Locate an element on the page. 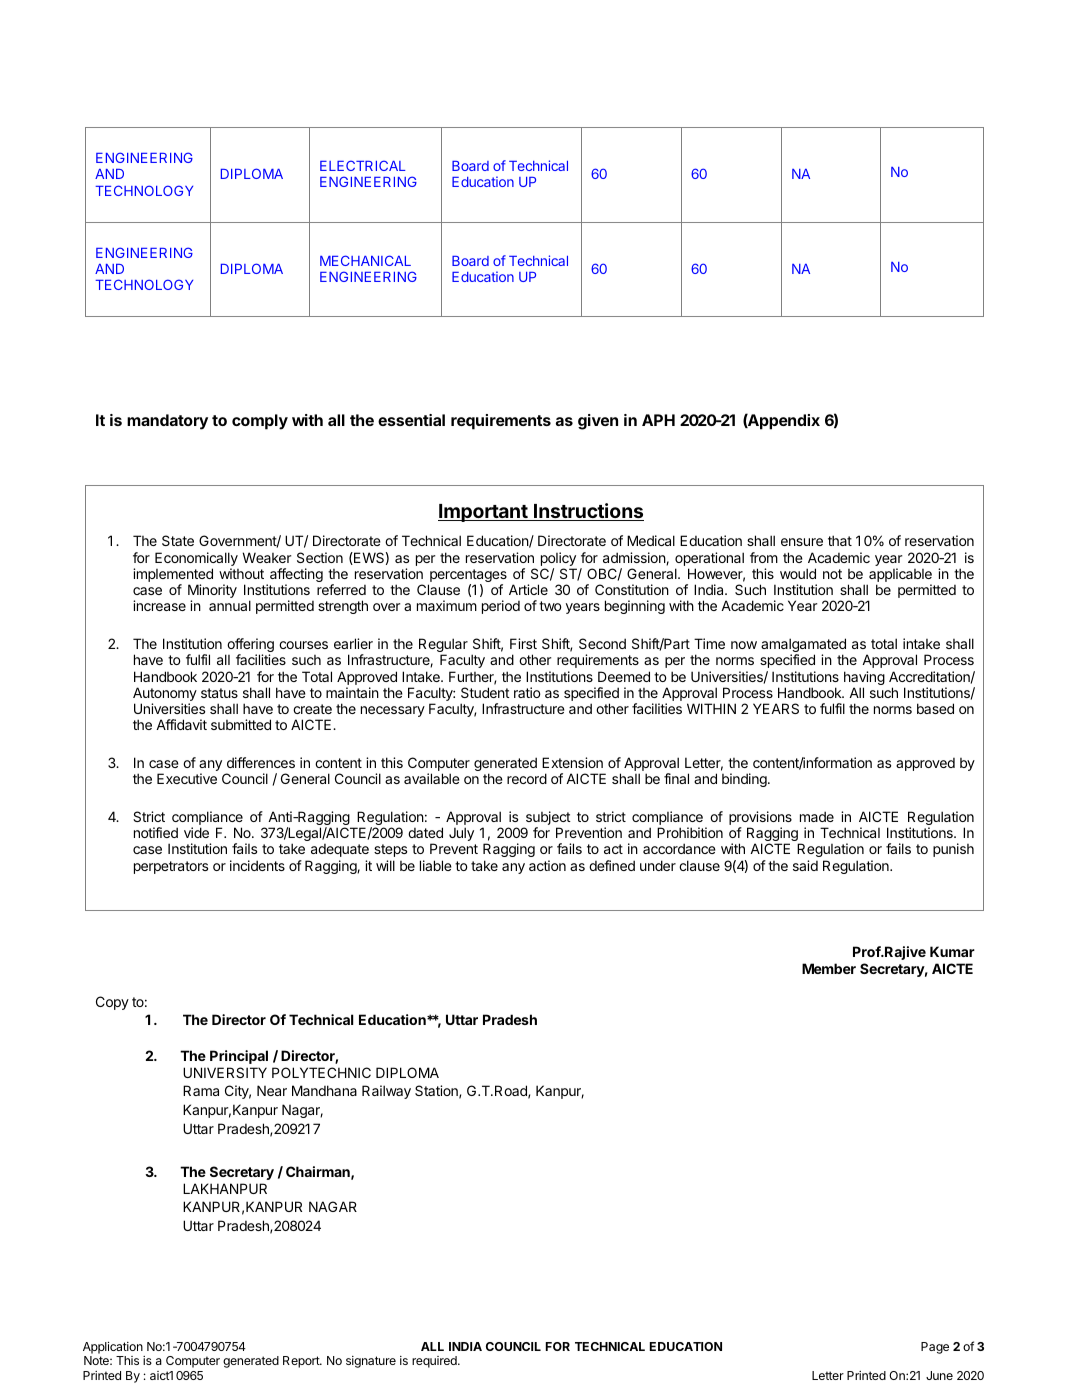 The height and width of the image is (1397, 1079). APH is located at coordinates (658, 420).
